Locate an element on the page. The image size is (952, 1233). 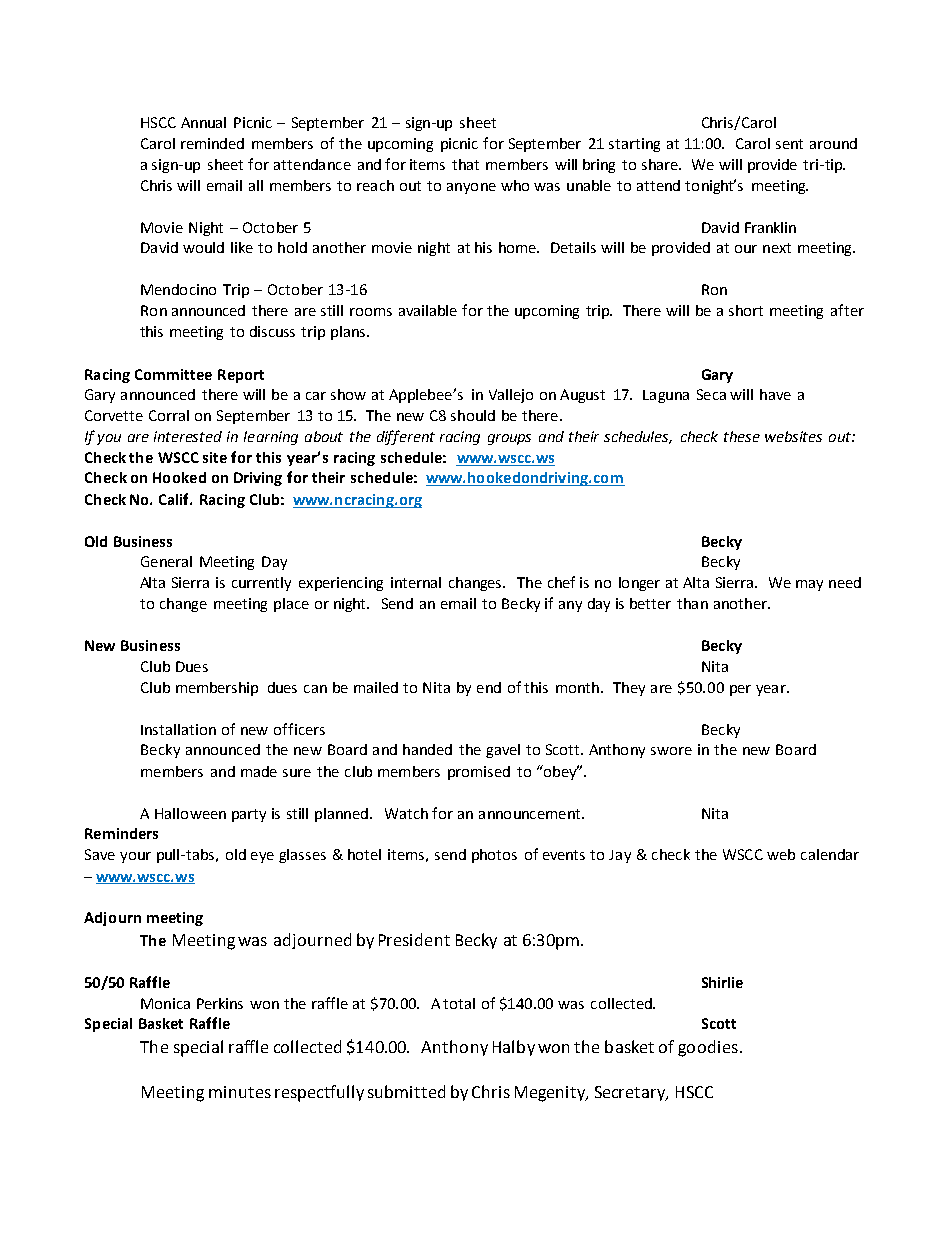
groups is located at coordinates (509, 439).
